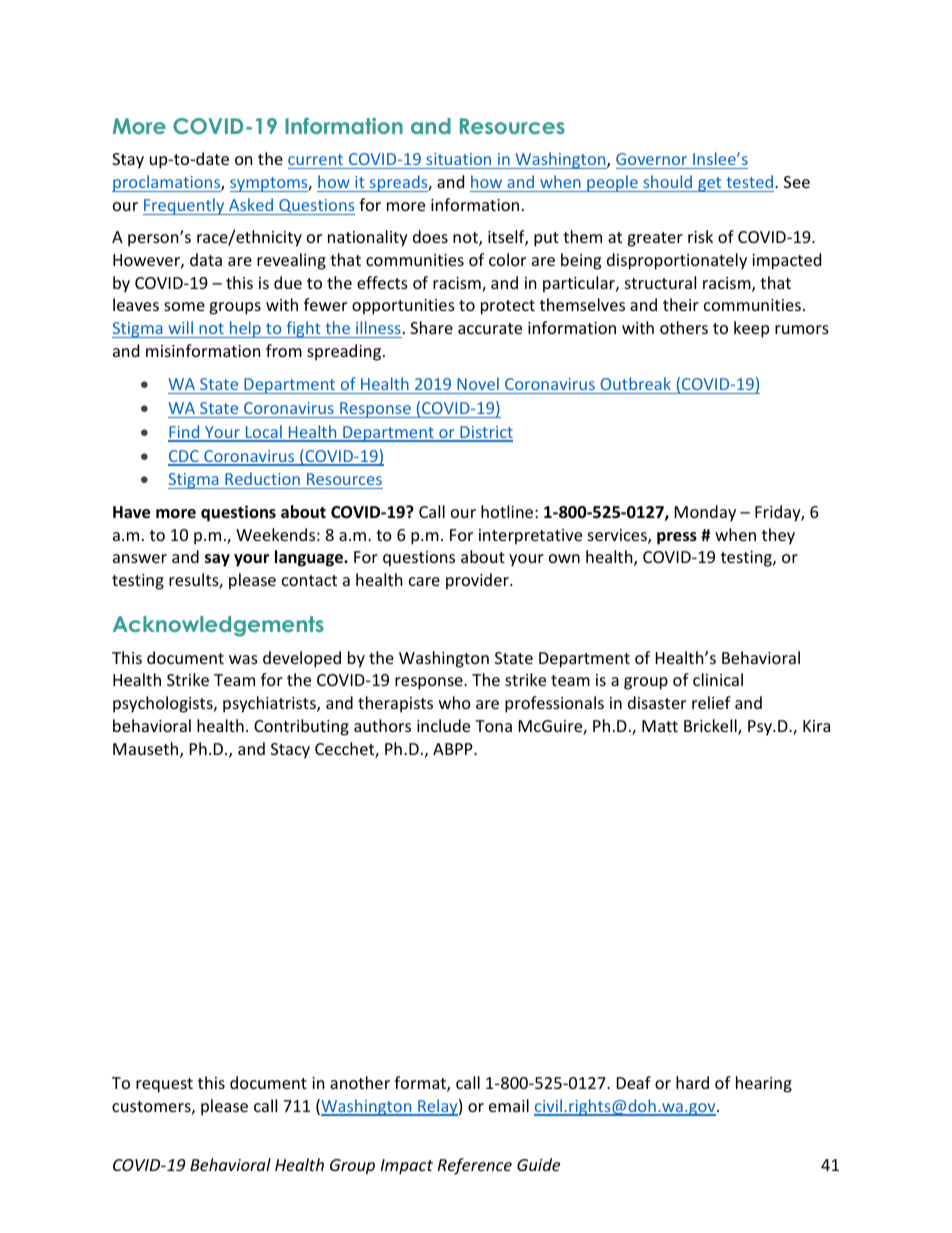  I want to click on District, so click(485, 433).
